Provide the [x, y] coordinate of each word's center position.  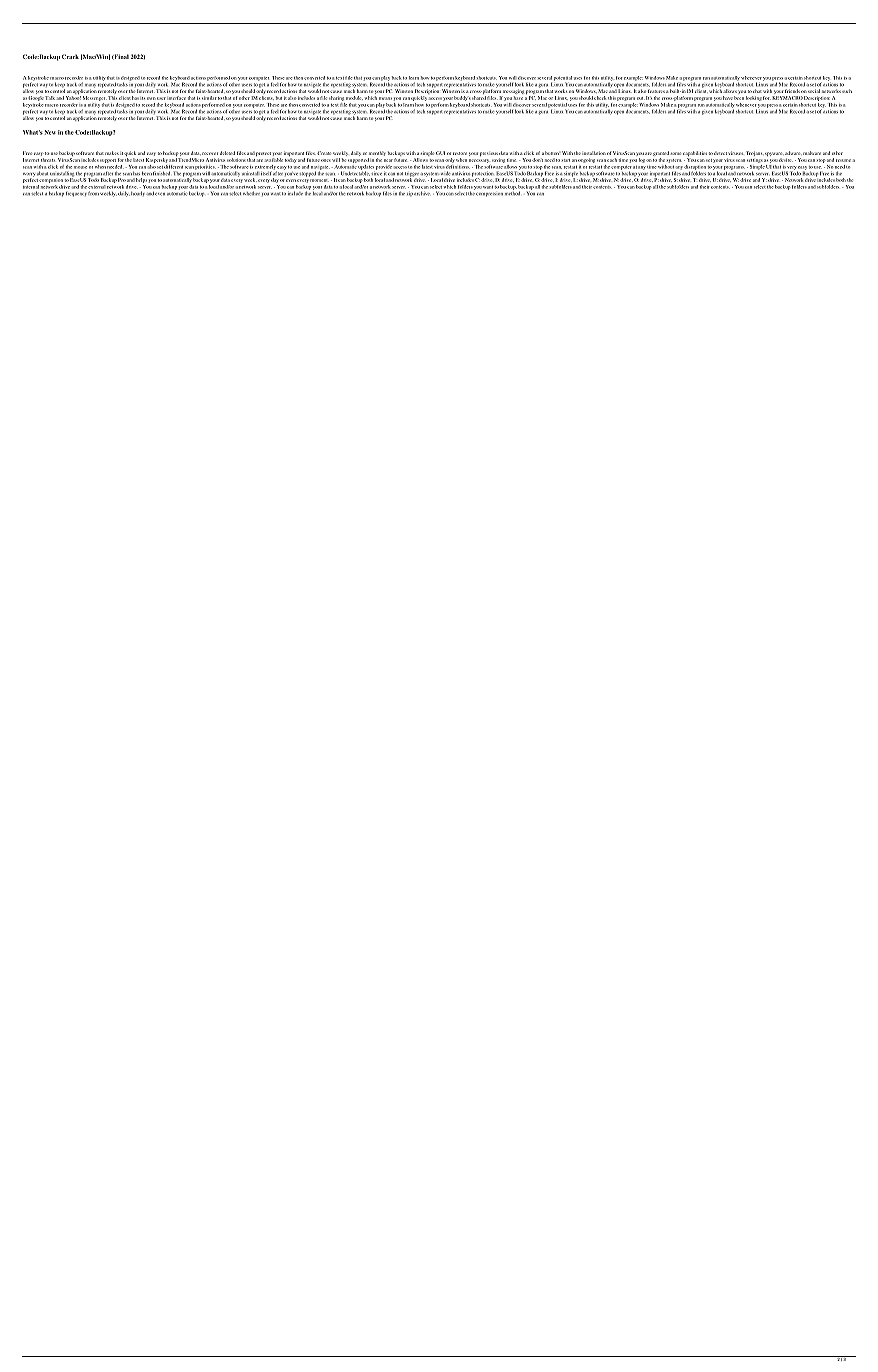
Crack [70, 56]
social [814, 91]
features [656, 91]
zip [410, 195]
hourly [138, 193]
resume [843, 160]
